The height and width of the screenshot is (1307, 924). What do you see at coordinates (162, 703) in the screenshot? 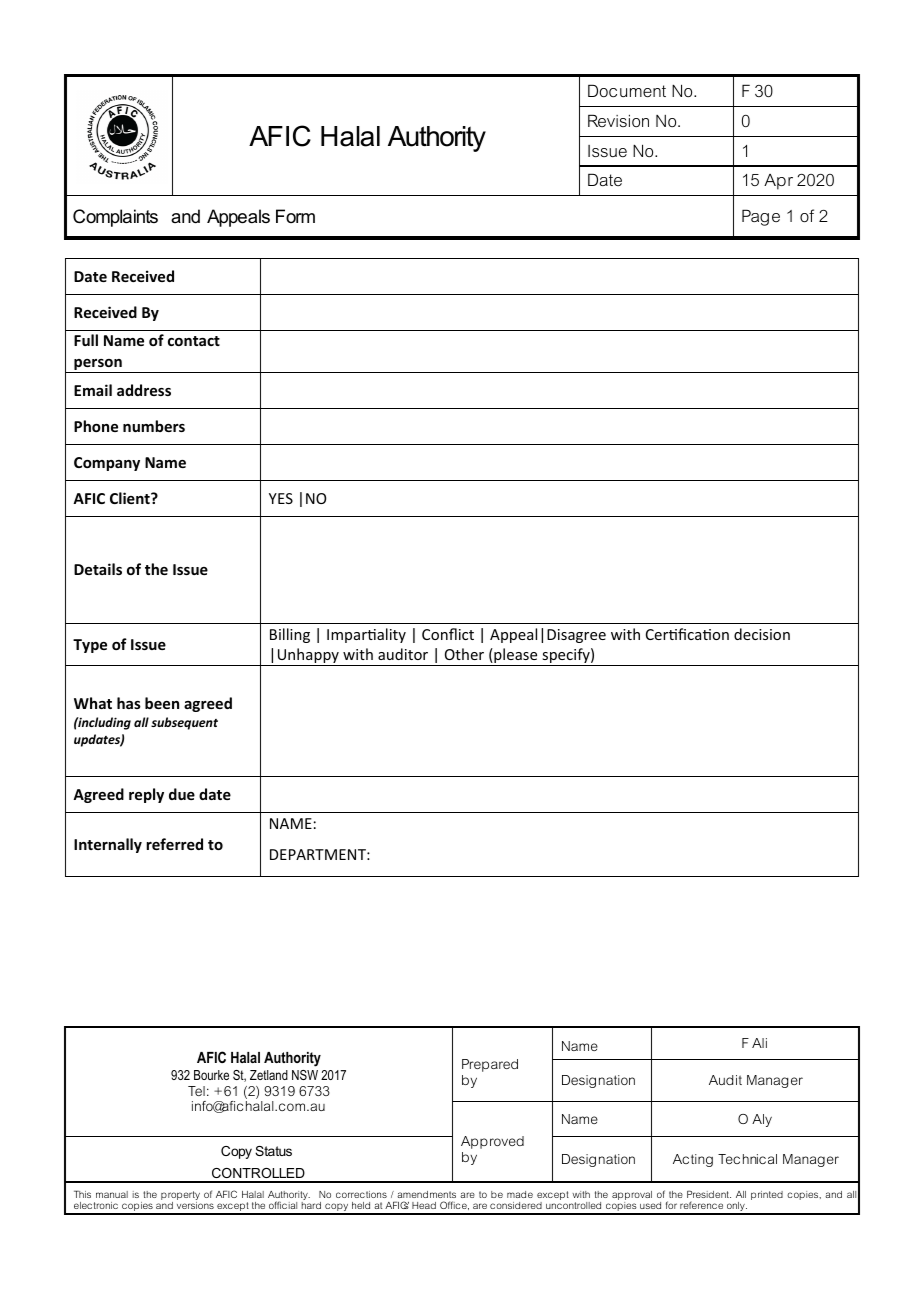
I see `been` at bounding box center [162, 703].
